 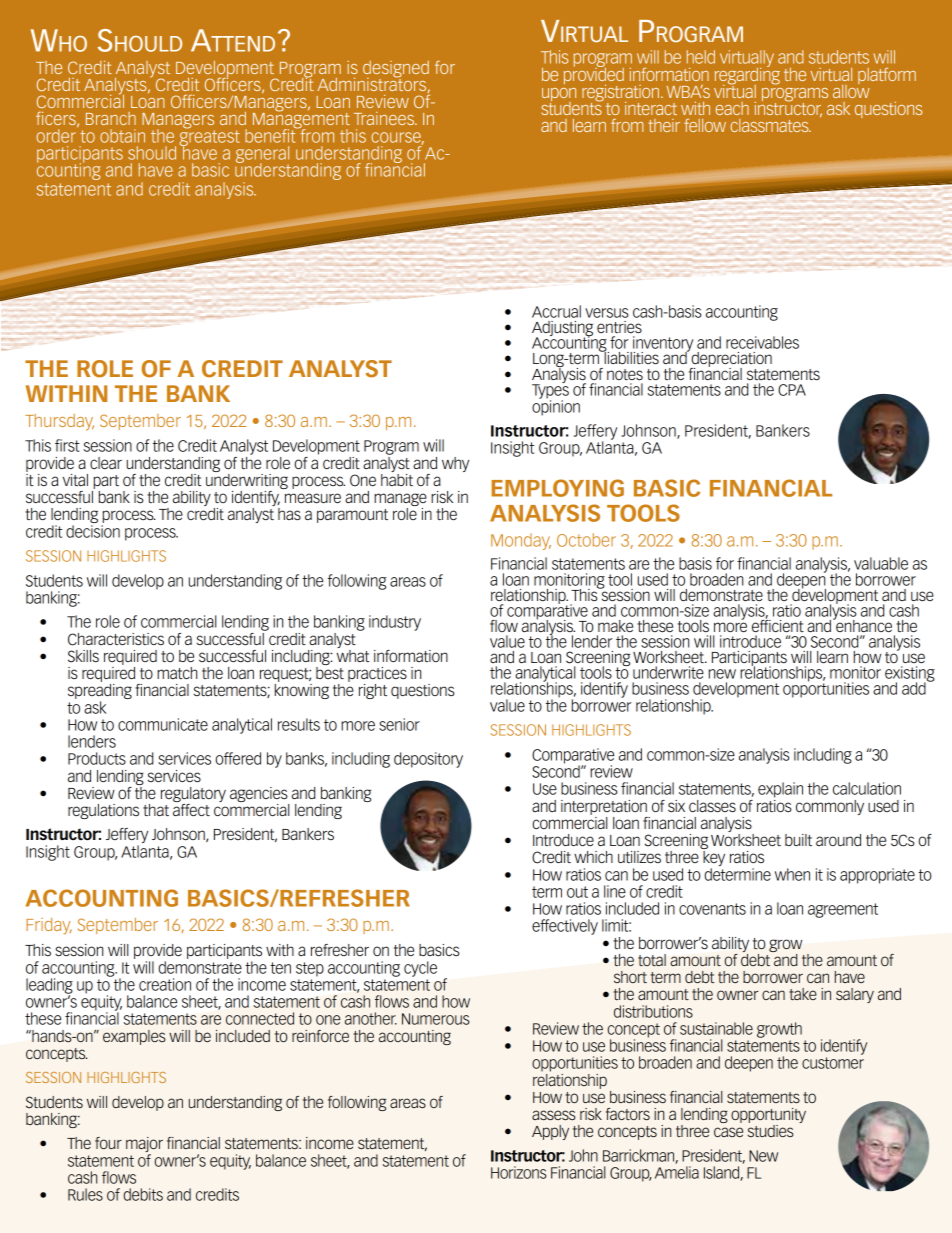 I want to click on explain, so click(x=780, y=790).
